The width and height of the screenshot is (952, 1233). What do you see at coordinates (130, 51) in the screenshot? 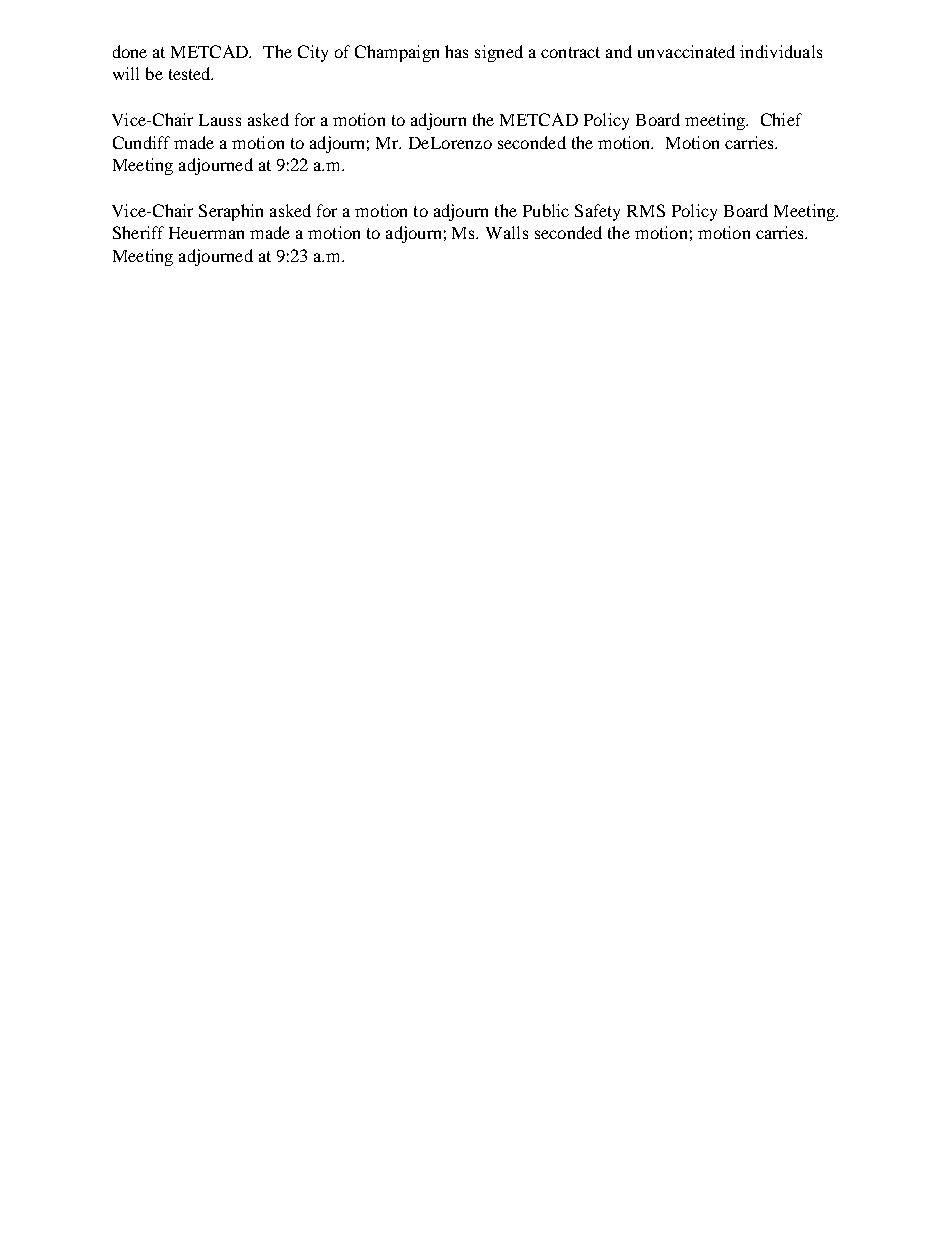
I see `done` at bounding box center [130, 51].
